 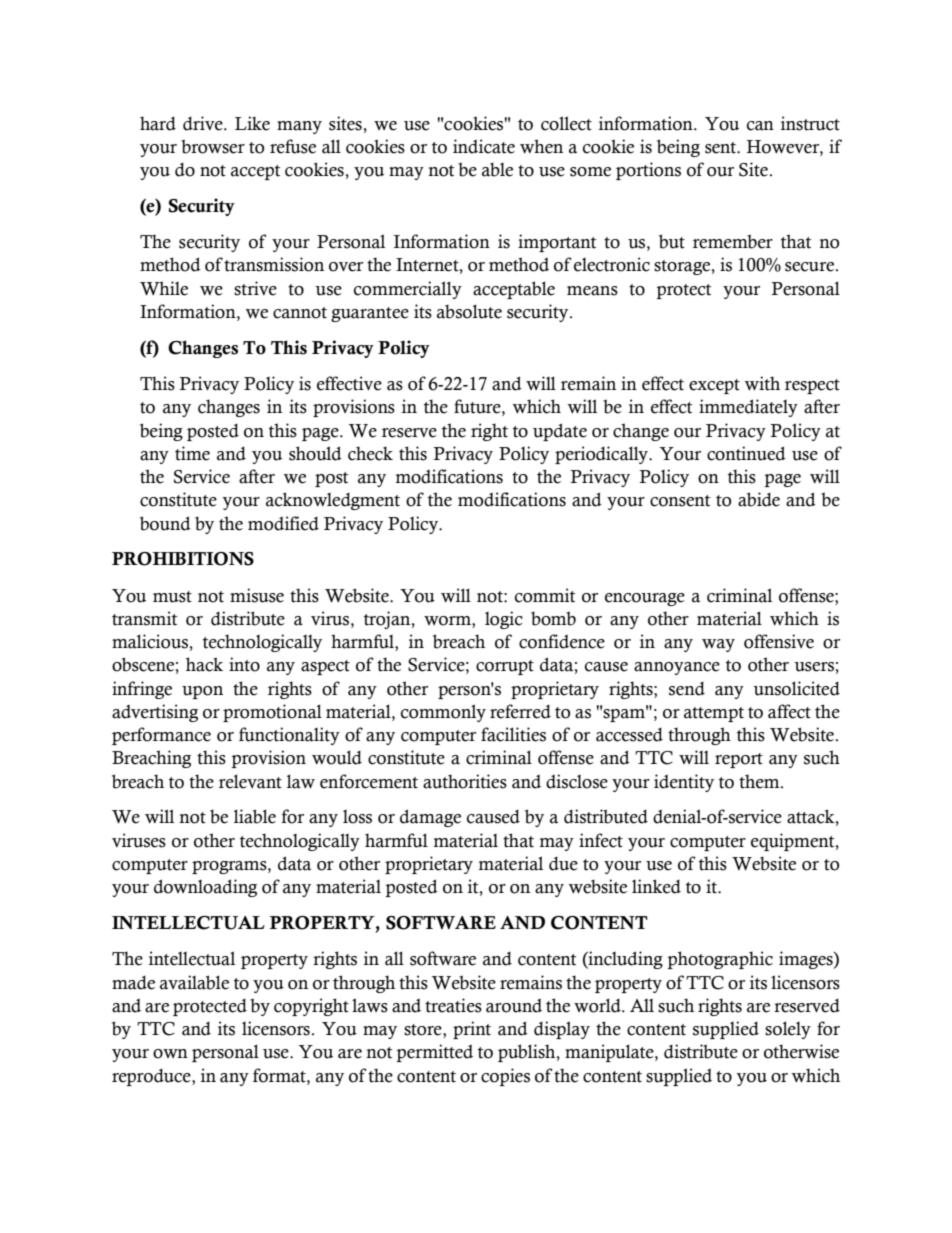 What do you see at coordinates (192, 453) in the document?
I see `time` at bounding box center [192, 453].
